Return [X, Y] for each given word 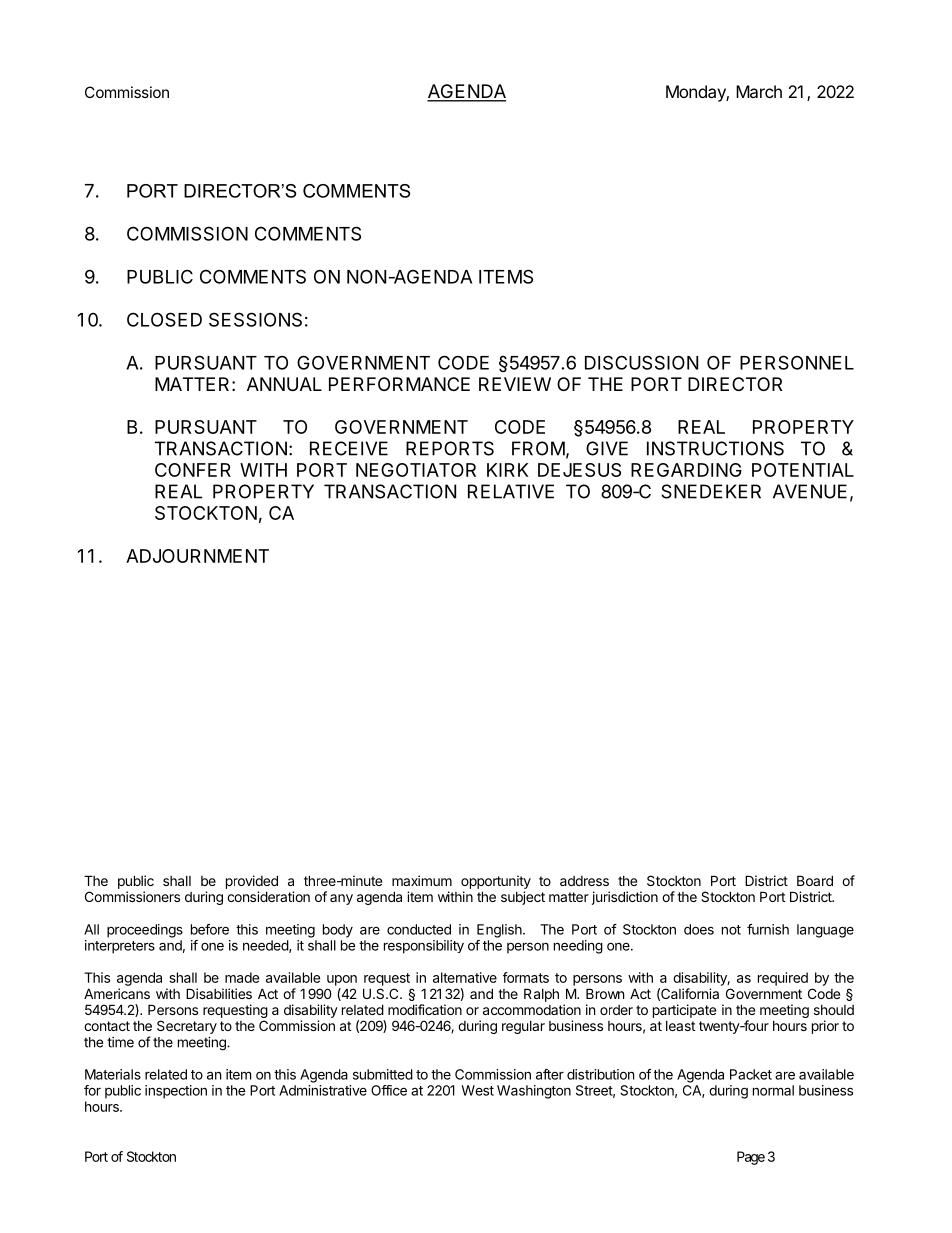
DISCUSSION [641, 362]
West [477, 1090]
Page [751, 1158]
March [759, 91]
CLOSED [164, 319]
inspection [176, 1092]
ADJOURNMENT [197, 556]
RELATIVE [511, 491]
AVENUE [810, 491]
